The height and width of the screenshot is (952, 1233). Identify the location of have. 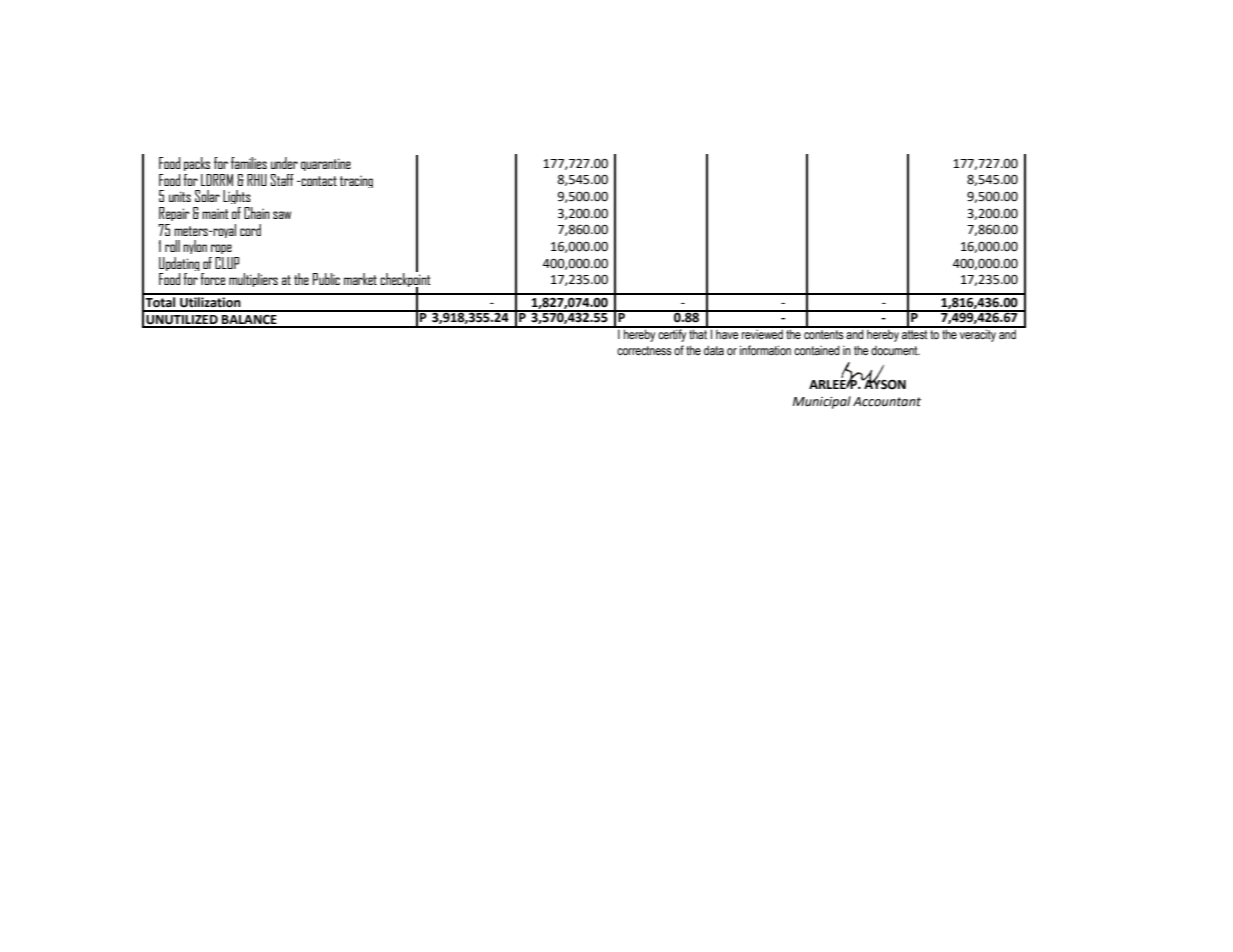
(727, 333).
